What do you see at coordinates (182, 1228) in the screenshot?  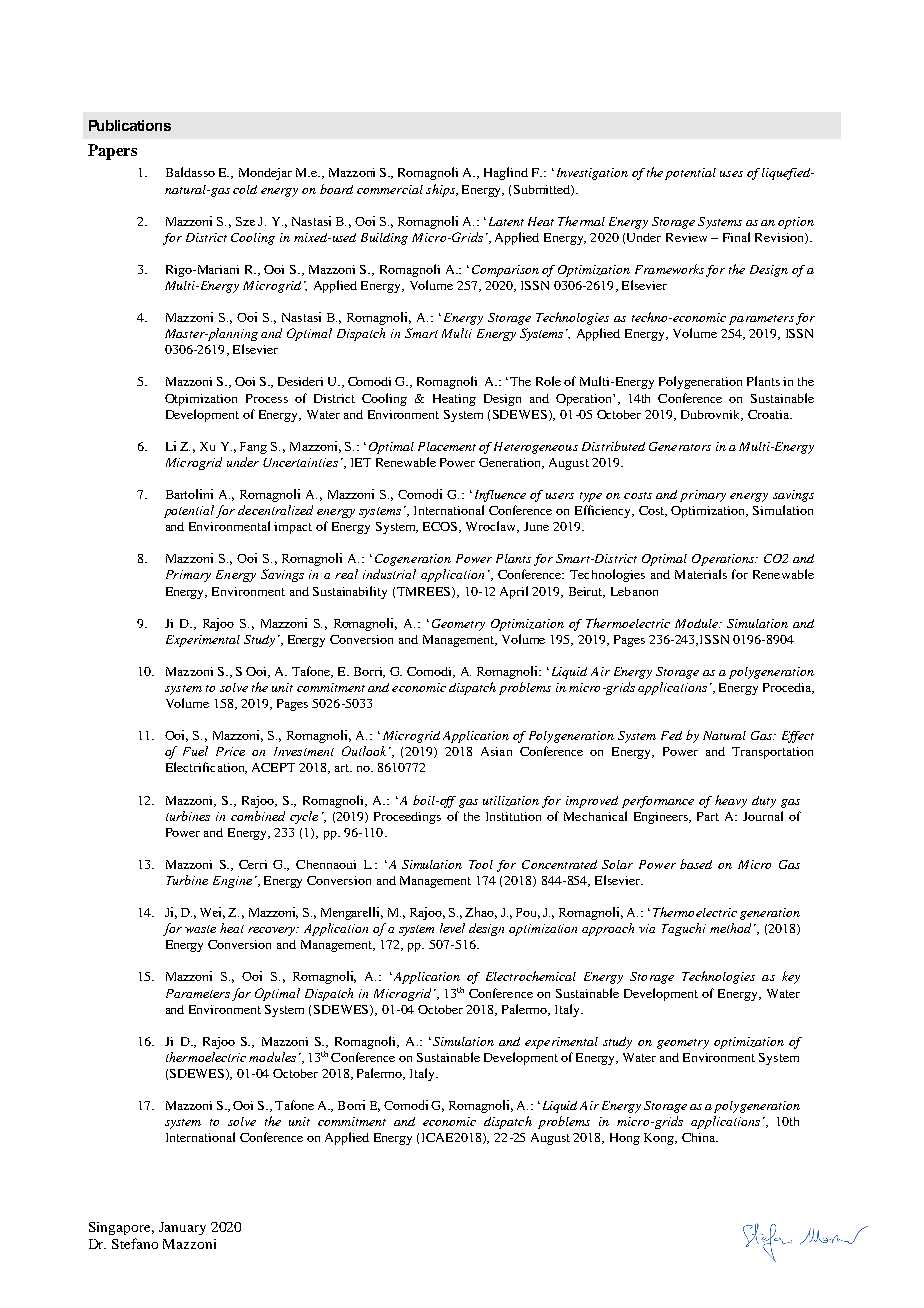 I see `January` at bounding box center [182, 1228].
